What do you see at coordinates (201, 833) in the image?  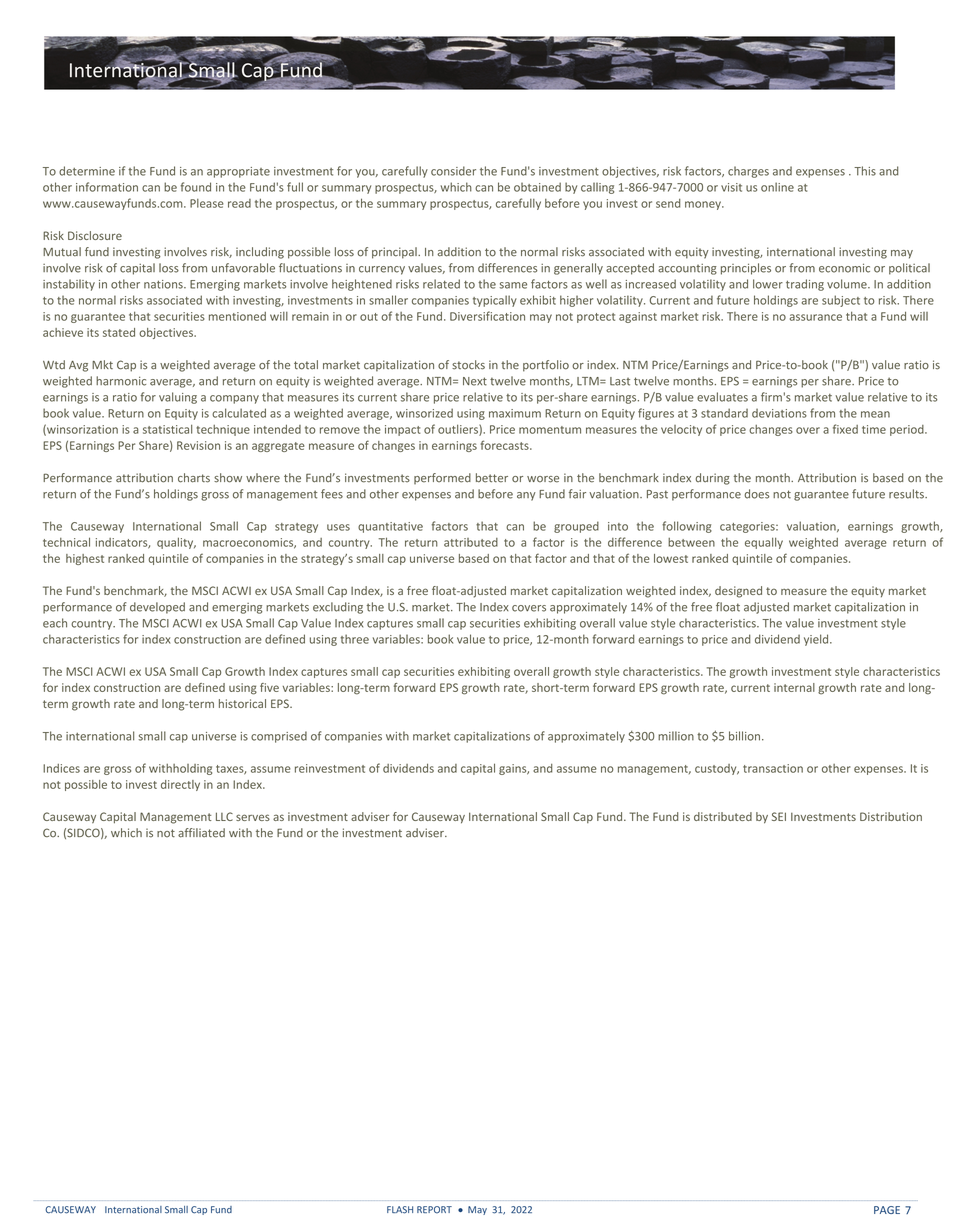 I see `affiliated` at bounding box center [201, 833].
